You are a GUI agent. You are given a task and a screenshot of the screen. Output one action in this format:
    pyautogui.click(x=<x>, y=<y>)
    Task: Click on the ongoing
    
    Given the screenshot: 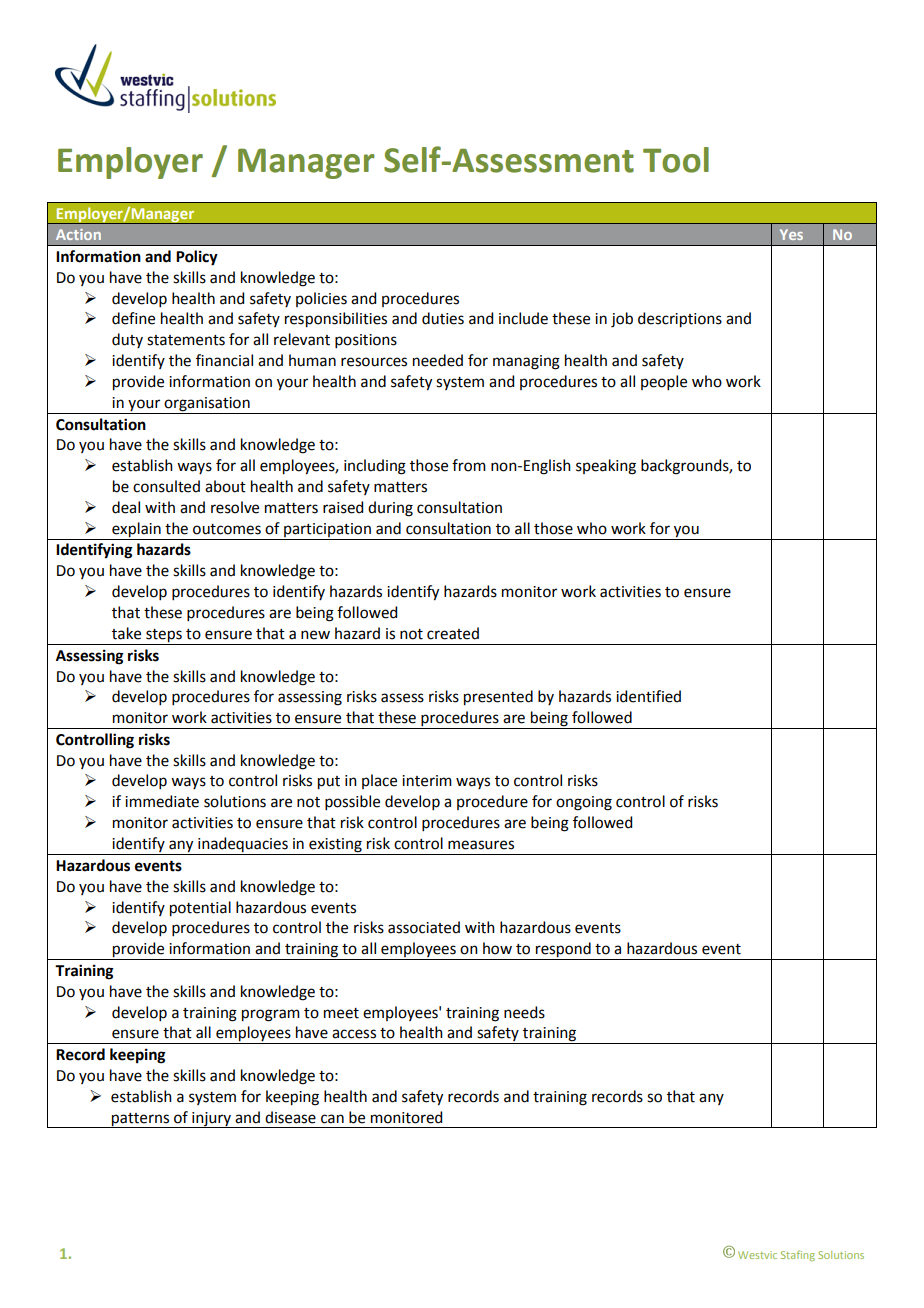 What is the action you would take?
    pyautogui.click(x=584, y=803)
